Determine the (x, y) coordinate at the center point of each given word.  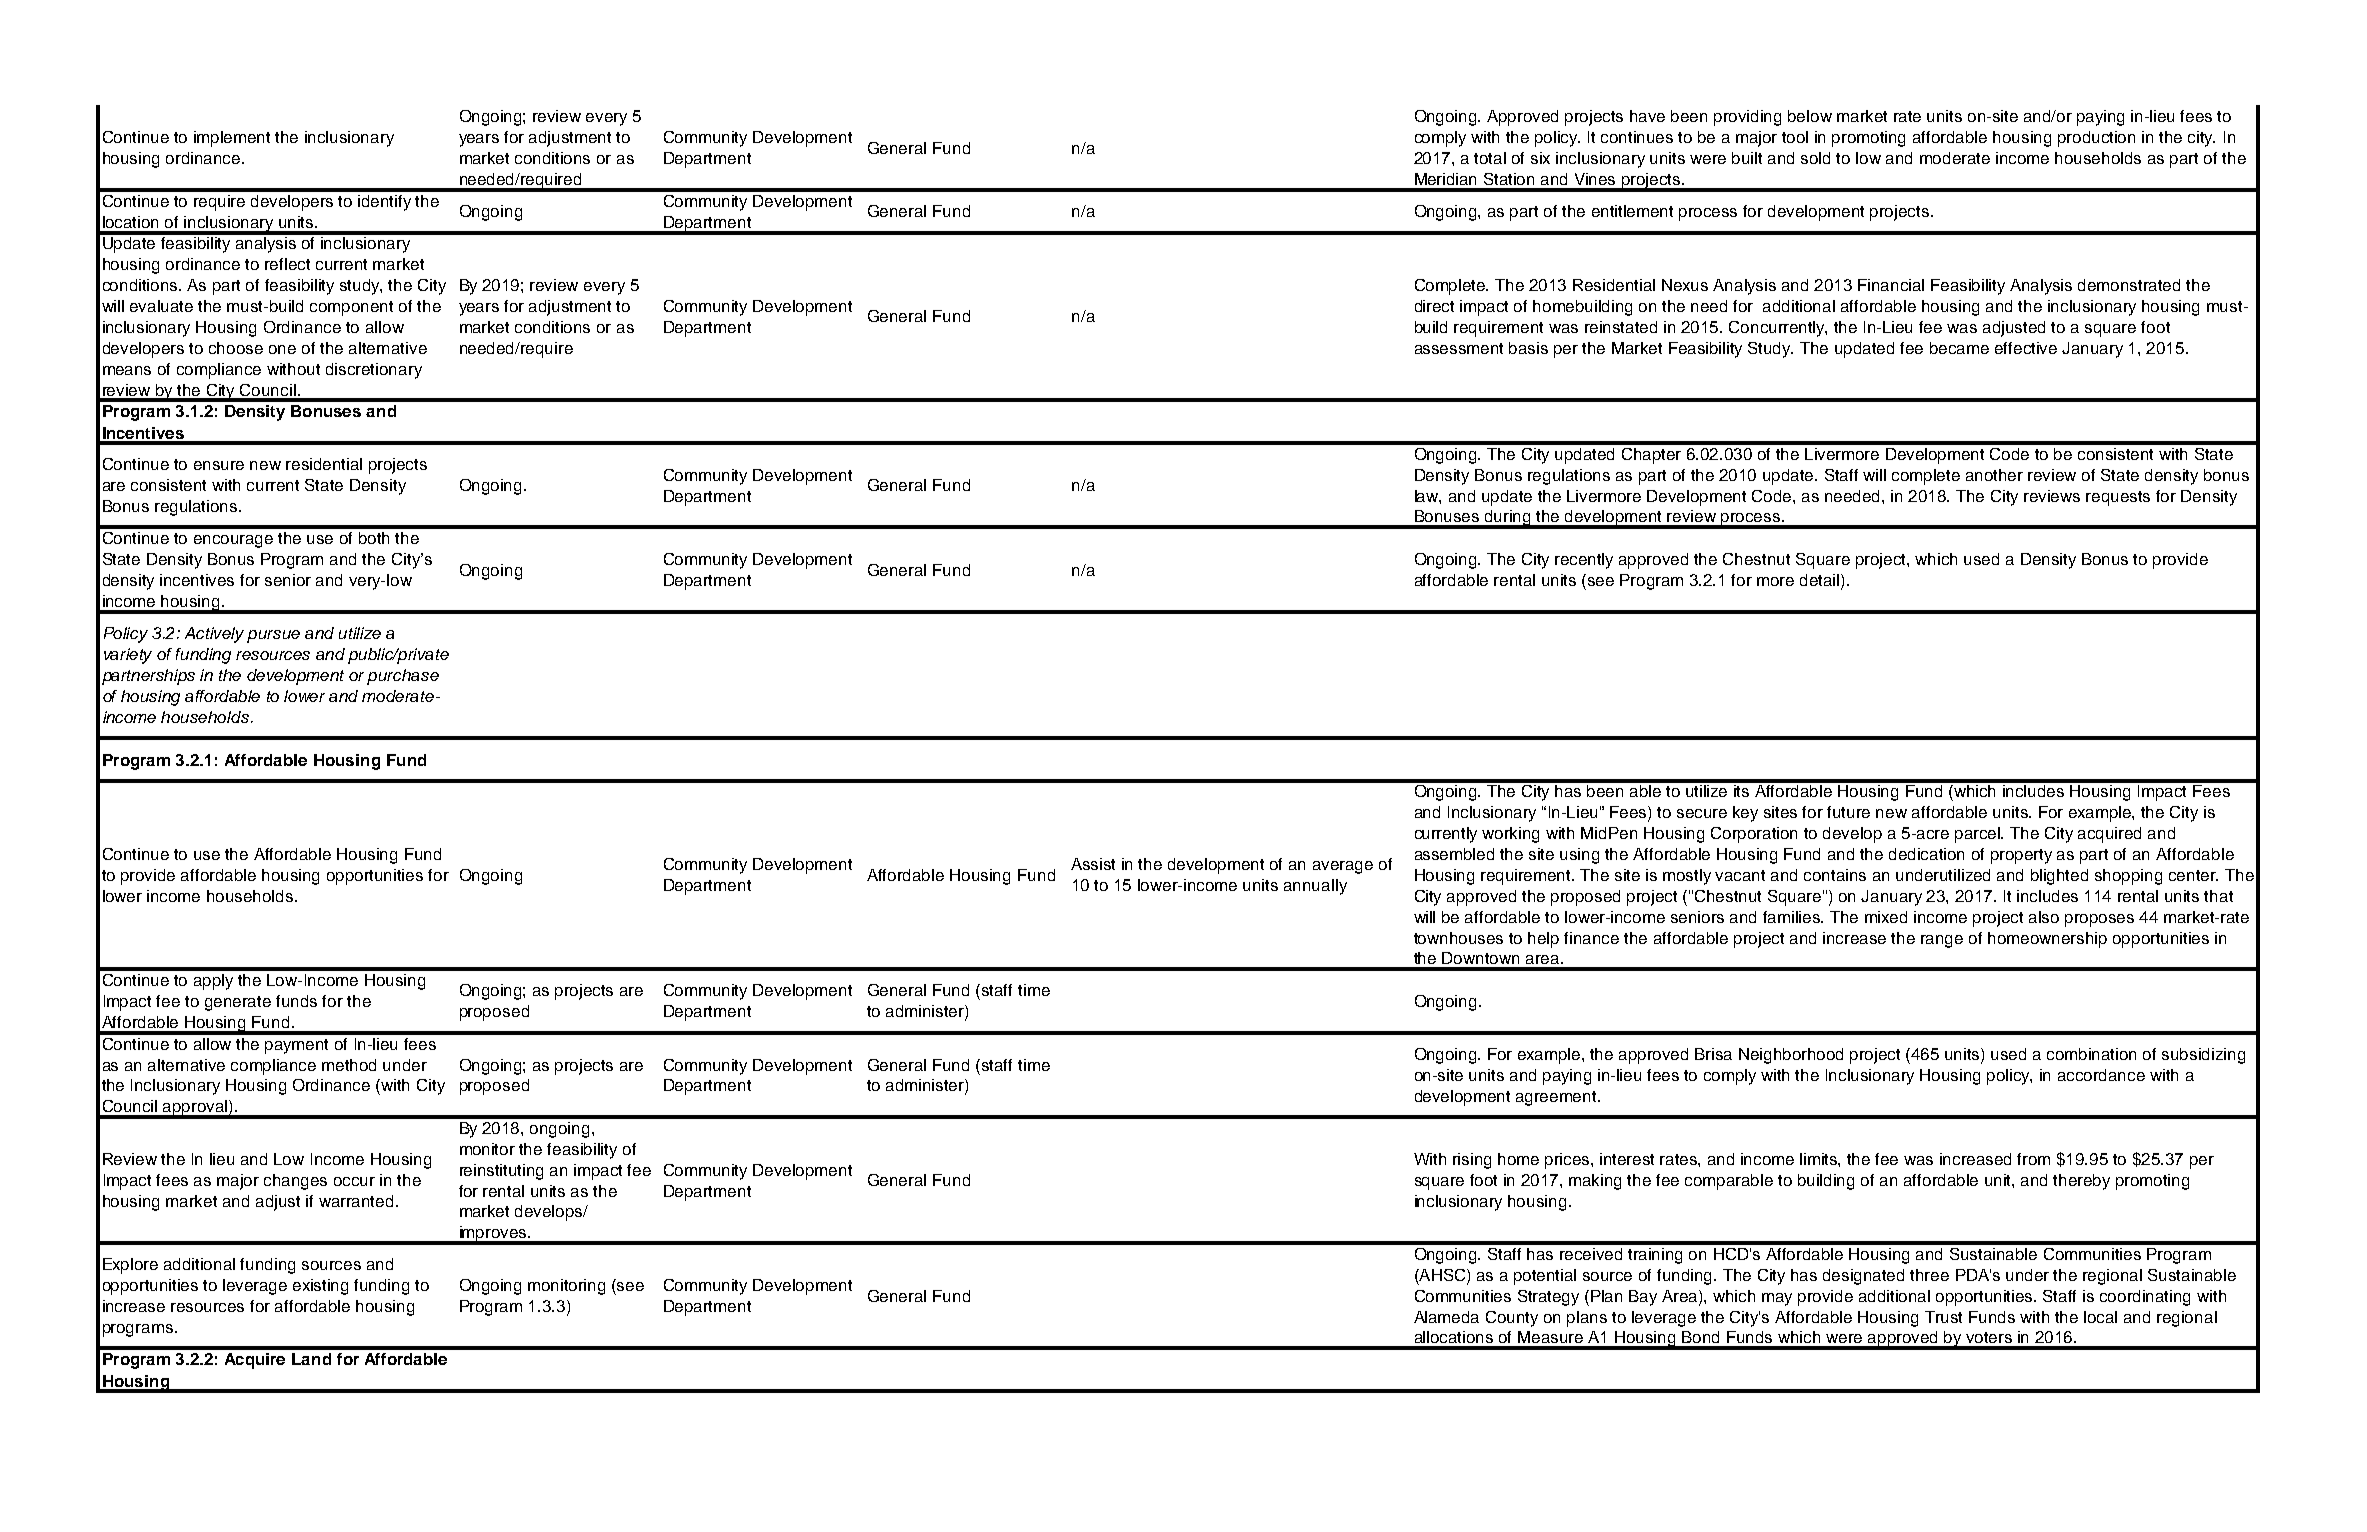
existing (320, 1287)
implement (232, 139)
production (2096, 139)
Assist (1093, 864)
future (1848, 812)
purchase (403, 677)
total (1490, 158)
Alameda (1446, 1317)
